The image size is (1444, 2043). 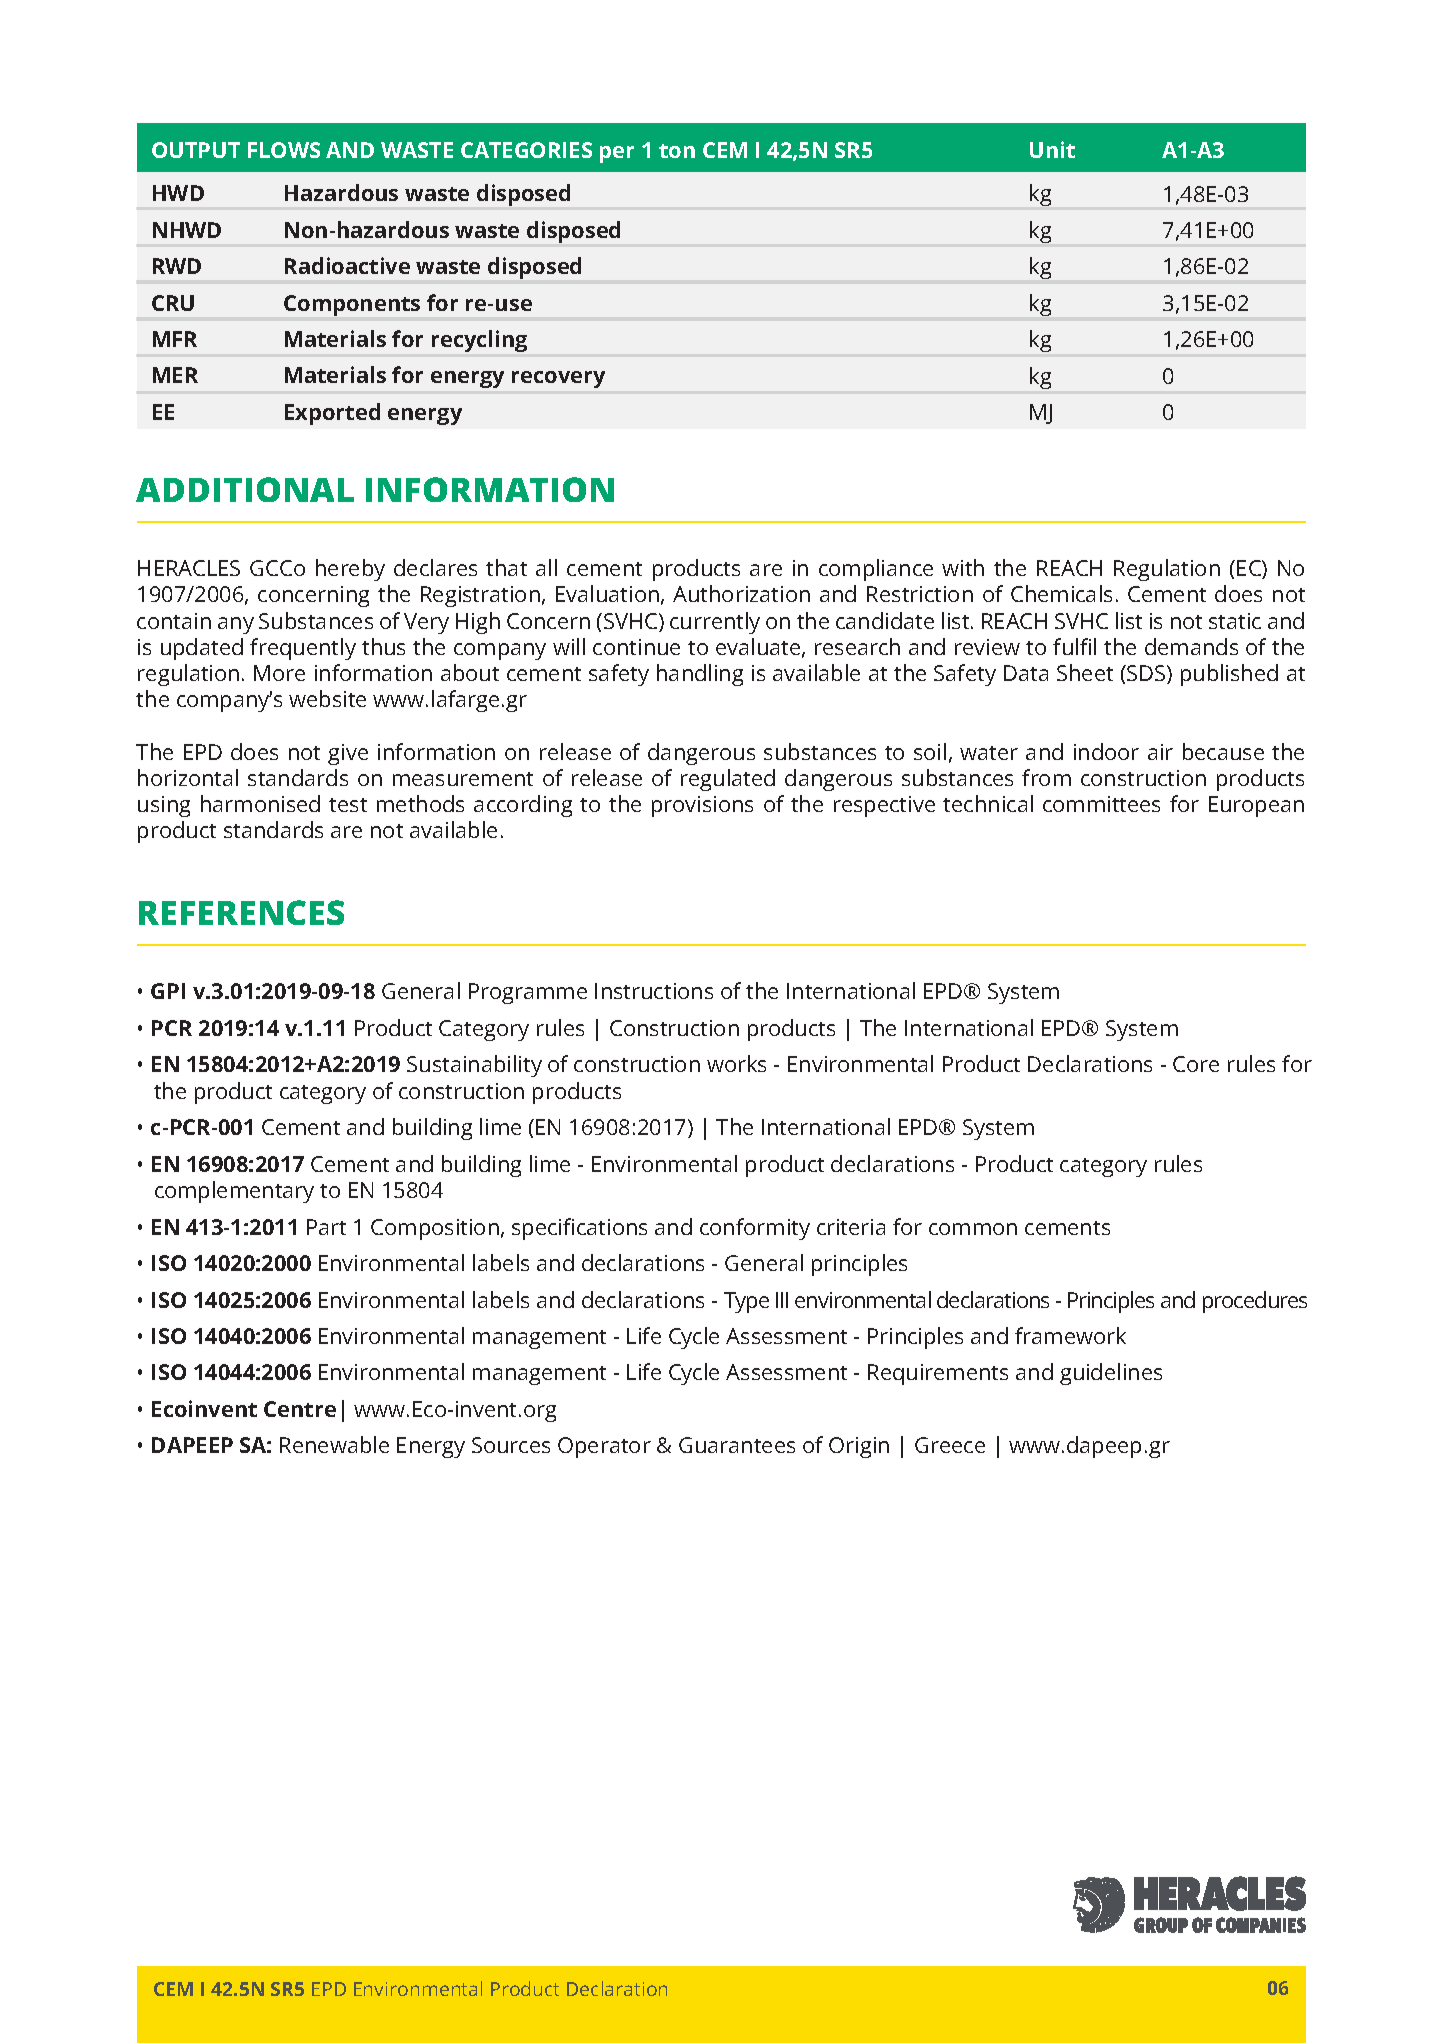 I want to click on harmonised, so click(x=260, y=803).
